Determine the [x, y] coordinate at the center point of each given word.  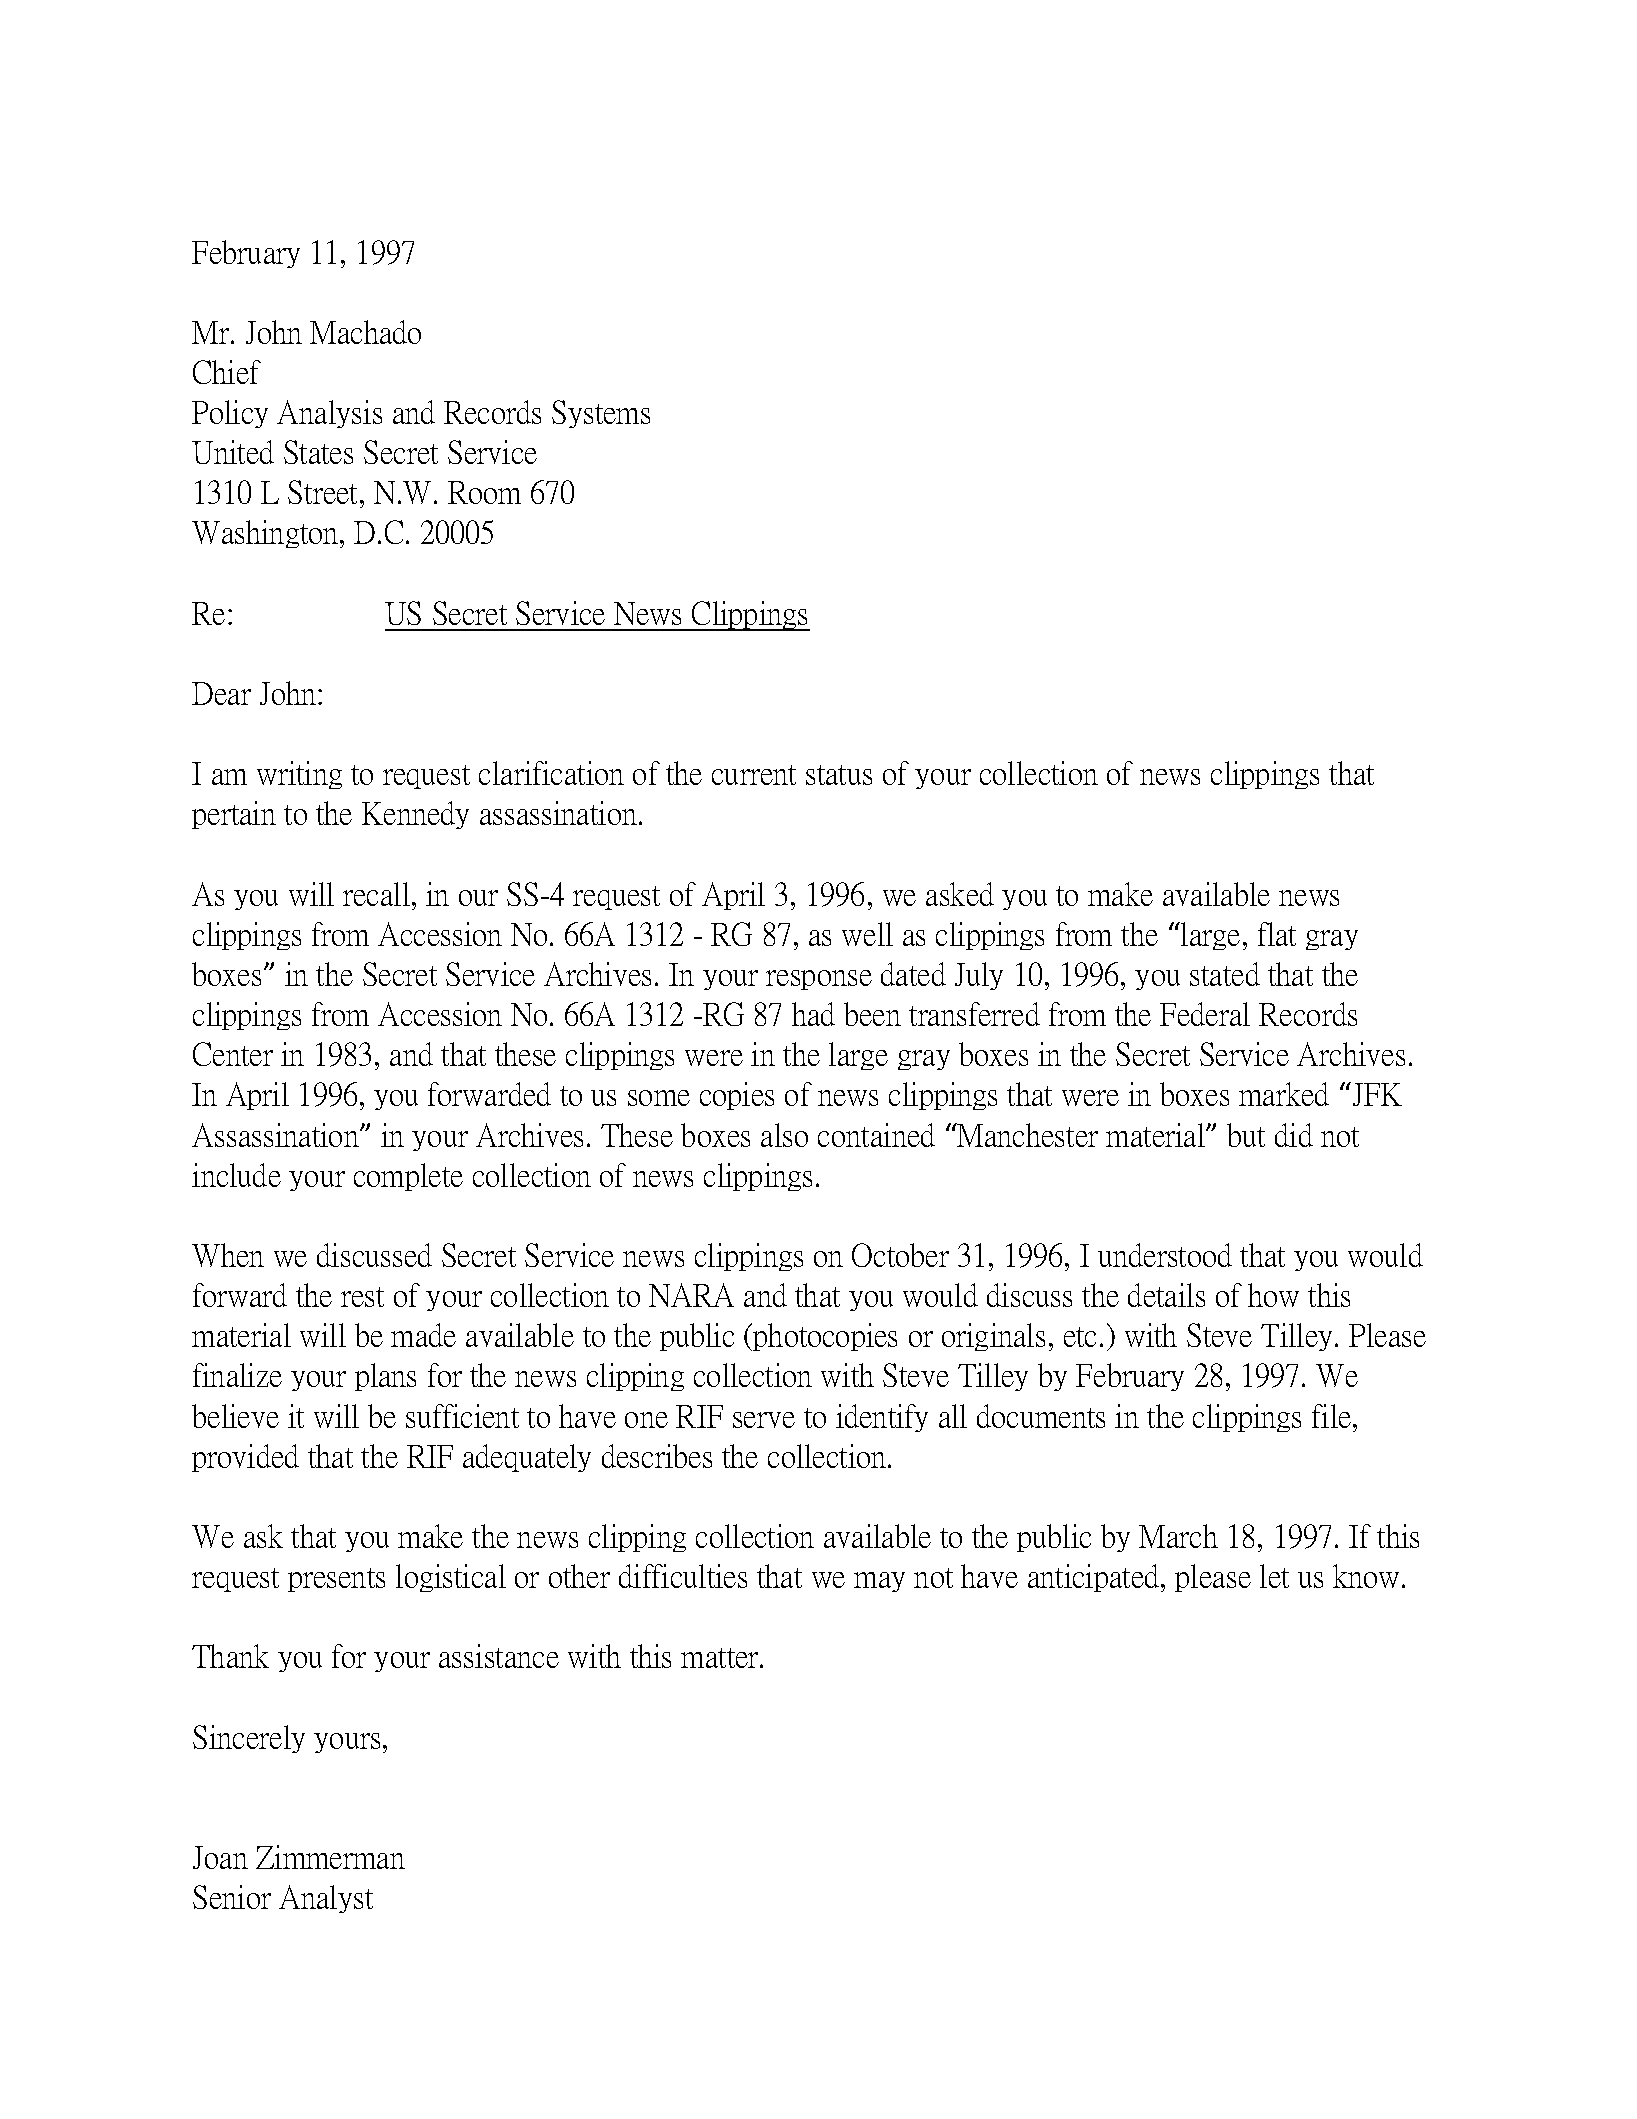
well [867, 934]
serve [764, 1420]
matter [721, 1658]
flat [1277, 934]
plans [385, 1377]
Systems [601, 414]
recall [376, 894]
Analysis [329, 414]
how [1273, 1295]
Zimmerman [330, 1857]
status [839, 775]
